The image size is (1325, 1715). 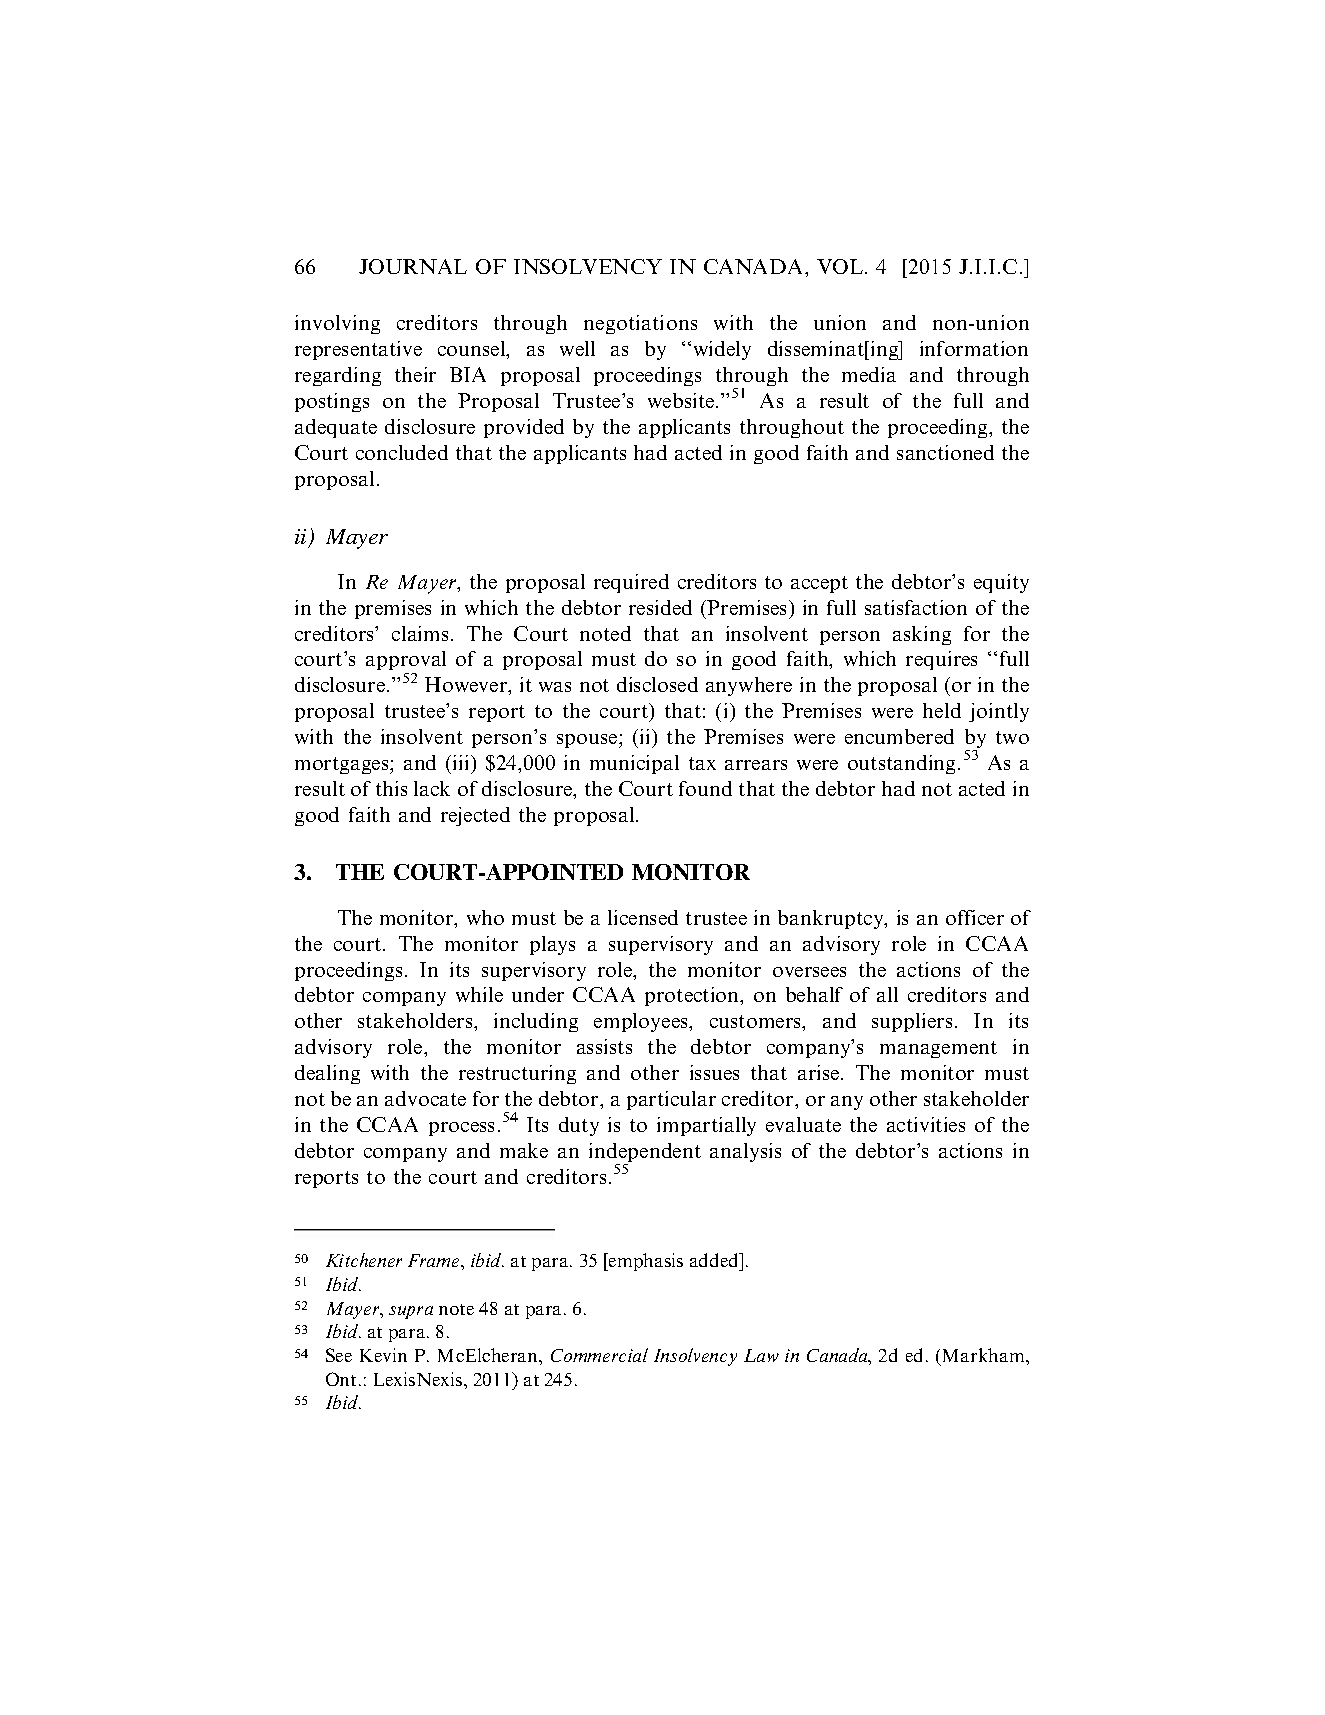 I want to click on negotiations, so click(x=640, y=324).
